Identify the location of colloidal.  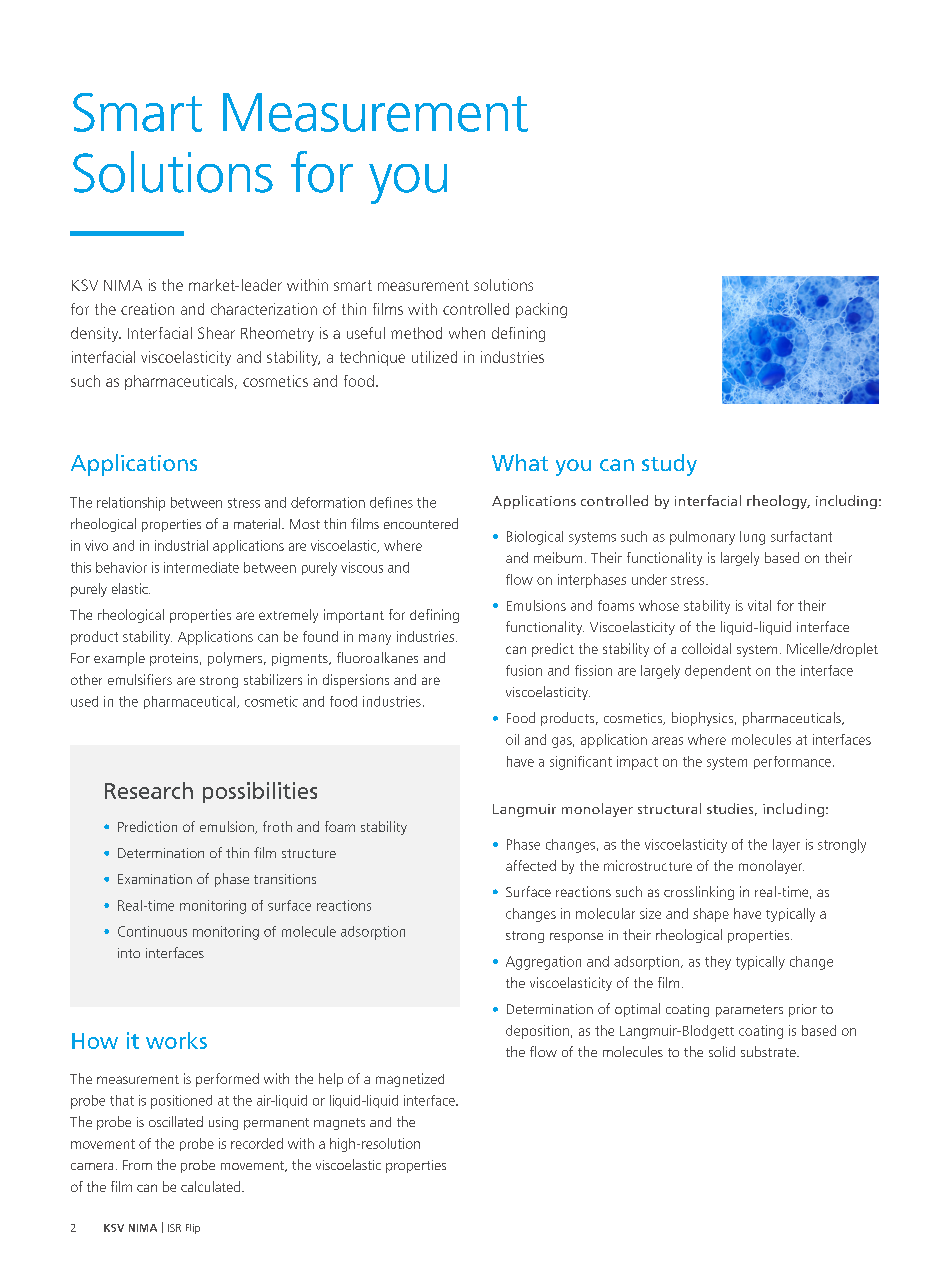
(706, 648).
